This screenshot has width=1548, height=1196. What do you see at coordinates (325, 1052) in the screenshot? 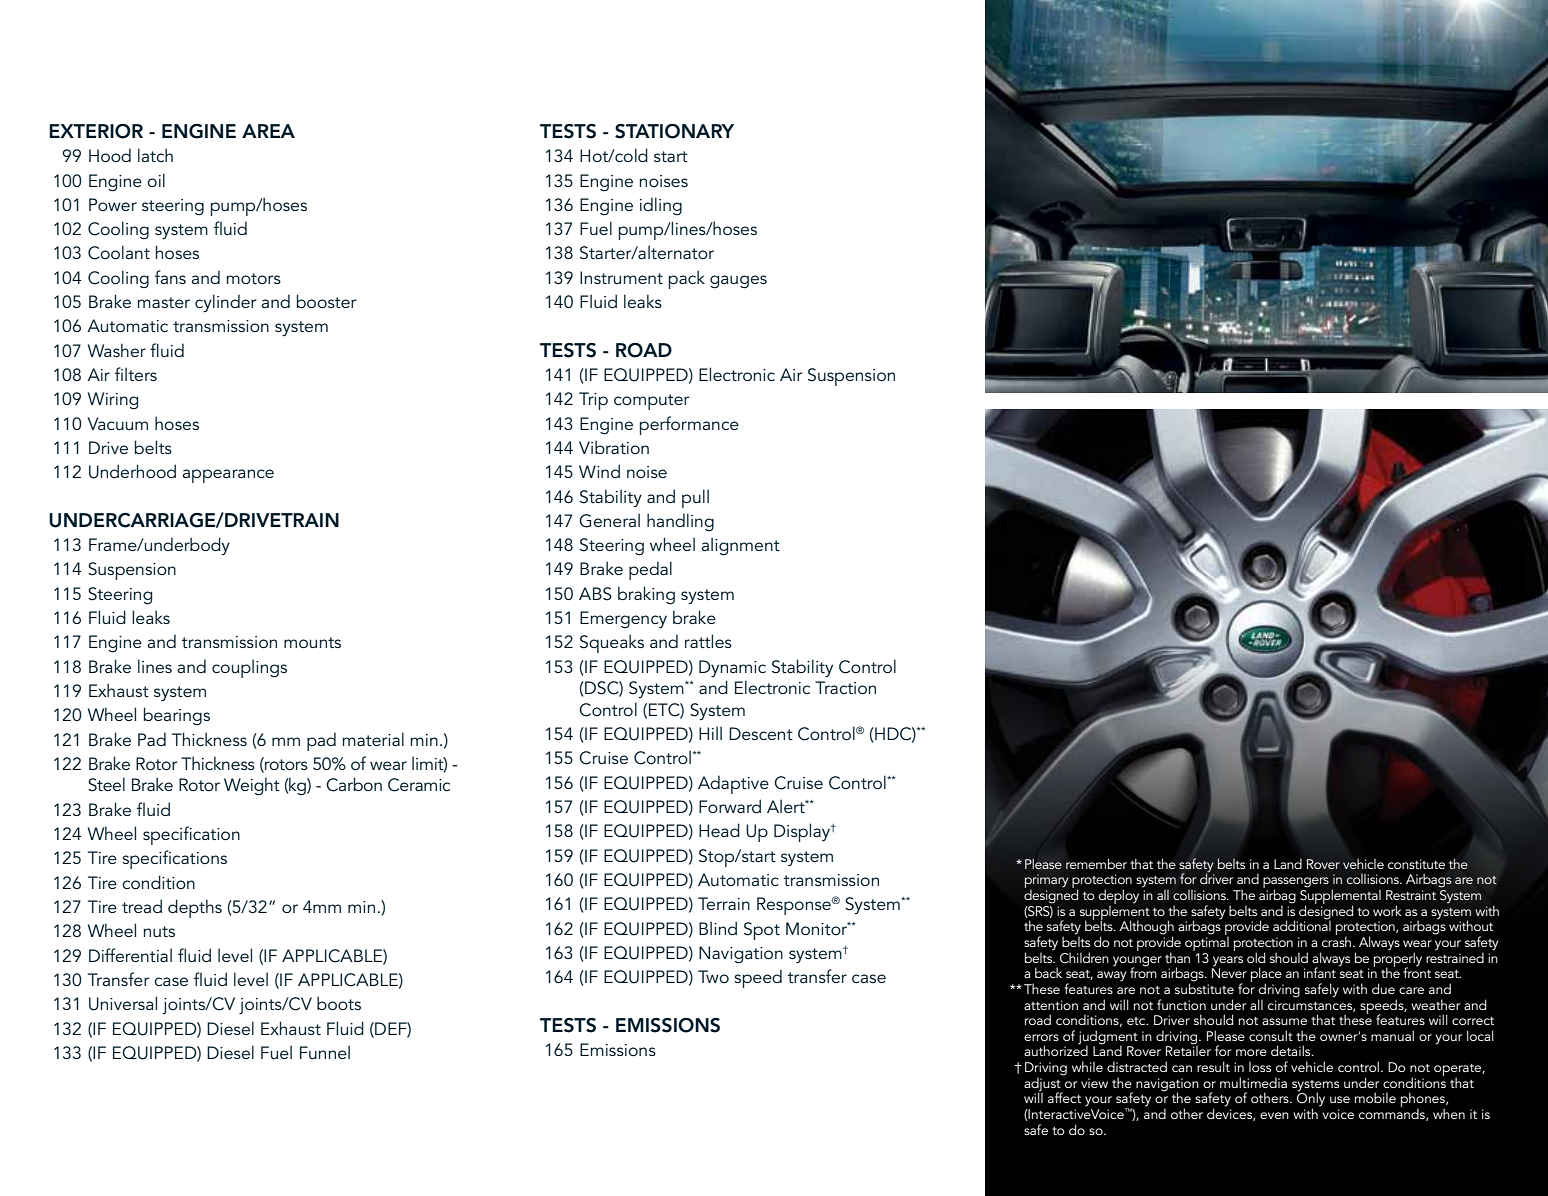
I see `Funnel` at bounding box center [325, 1052].
